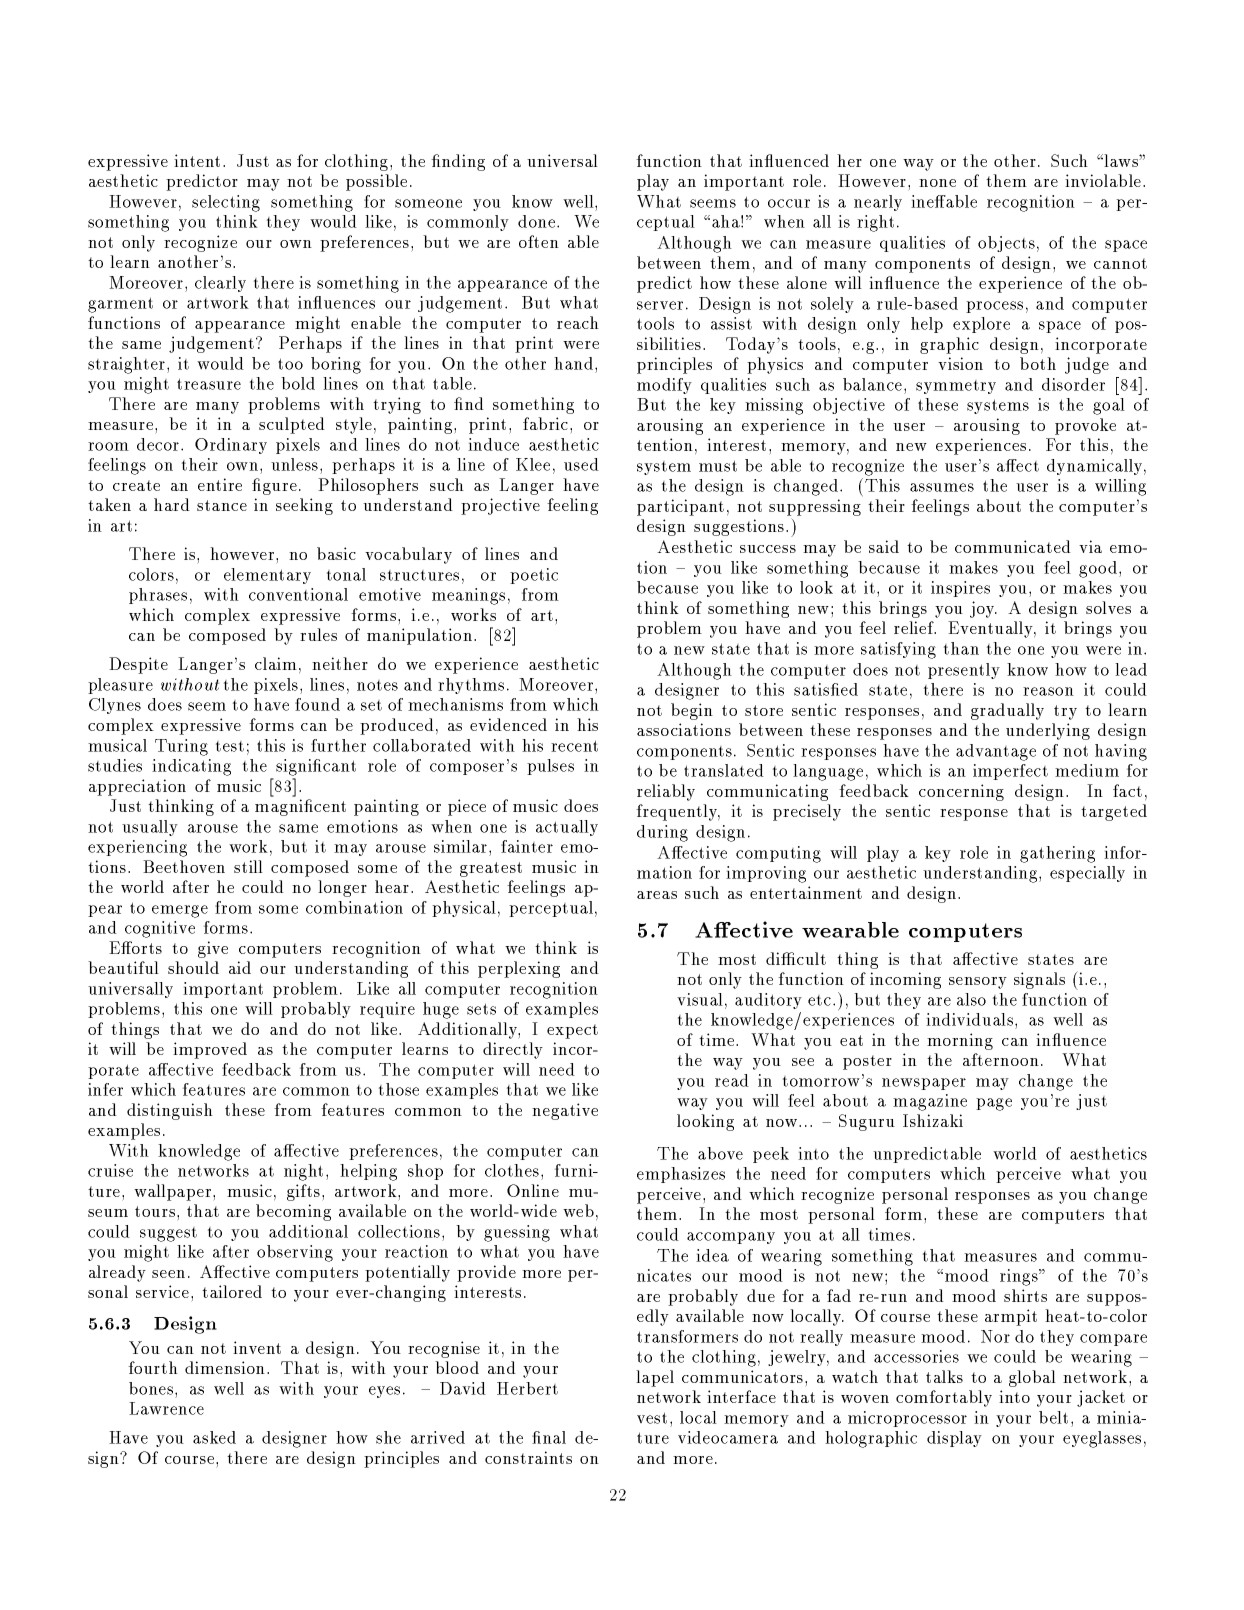  What do you see at coordinates (120, 305) in the document?
I see `garment` at bounding box center [120, 305].
